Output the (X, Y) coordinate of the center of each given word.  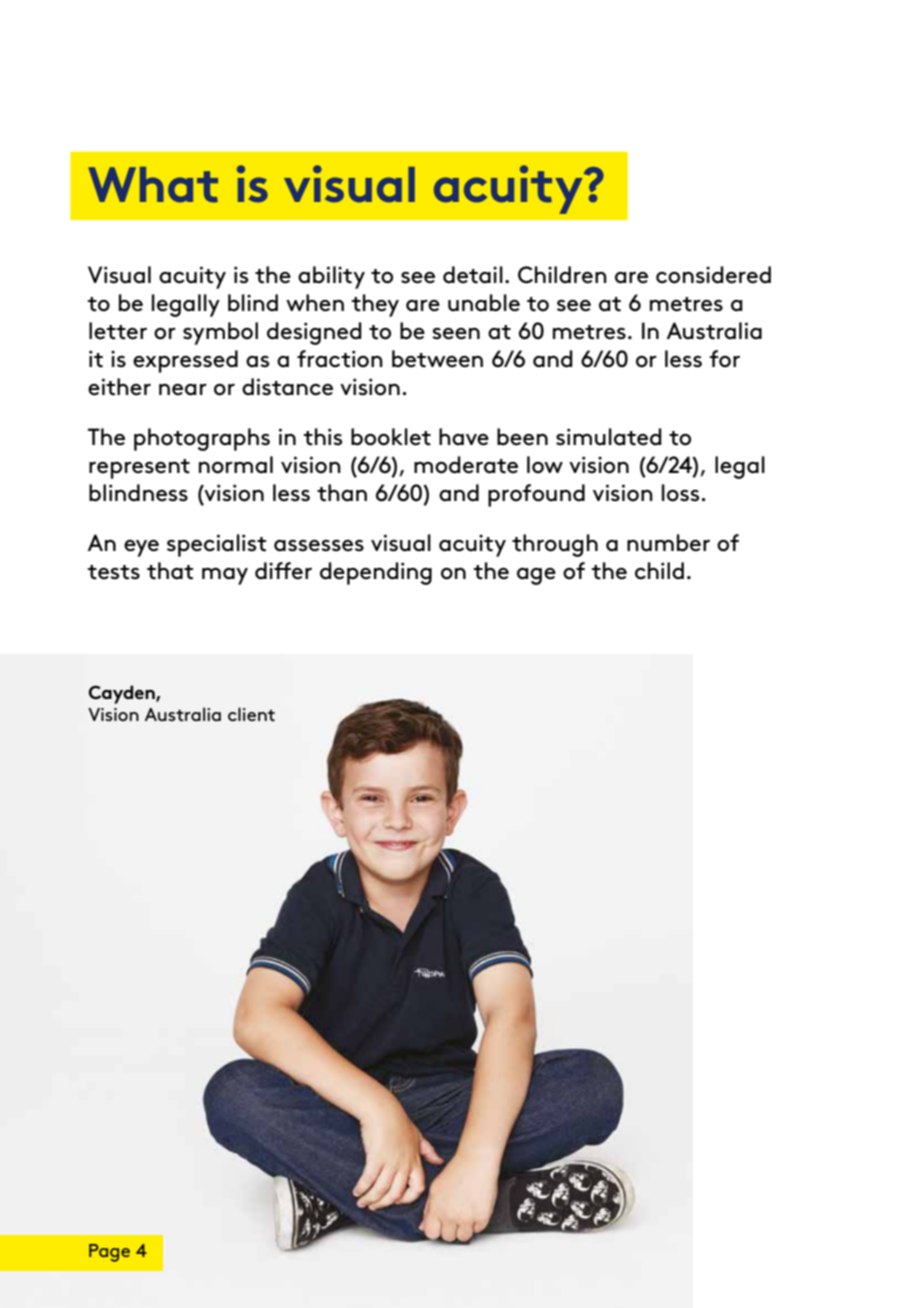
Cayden (122, 694)
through (555, 545)
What (153, 185)
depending (376, 573)
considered (713, 275)
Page (109, 1253)
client (251, 714)
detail (473, 275)
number (668, 543)
